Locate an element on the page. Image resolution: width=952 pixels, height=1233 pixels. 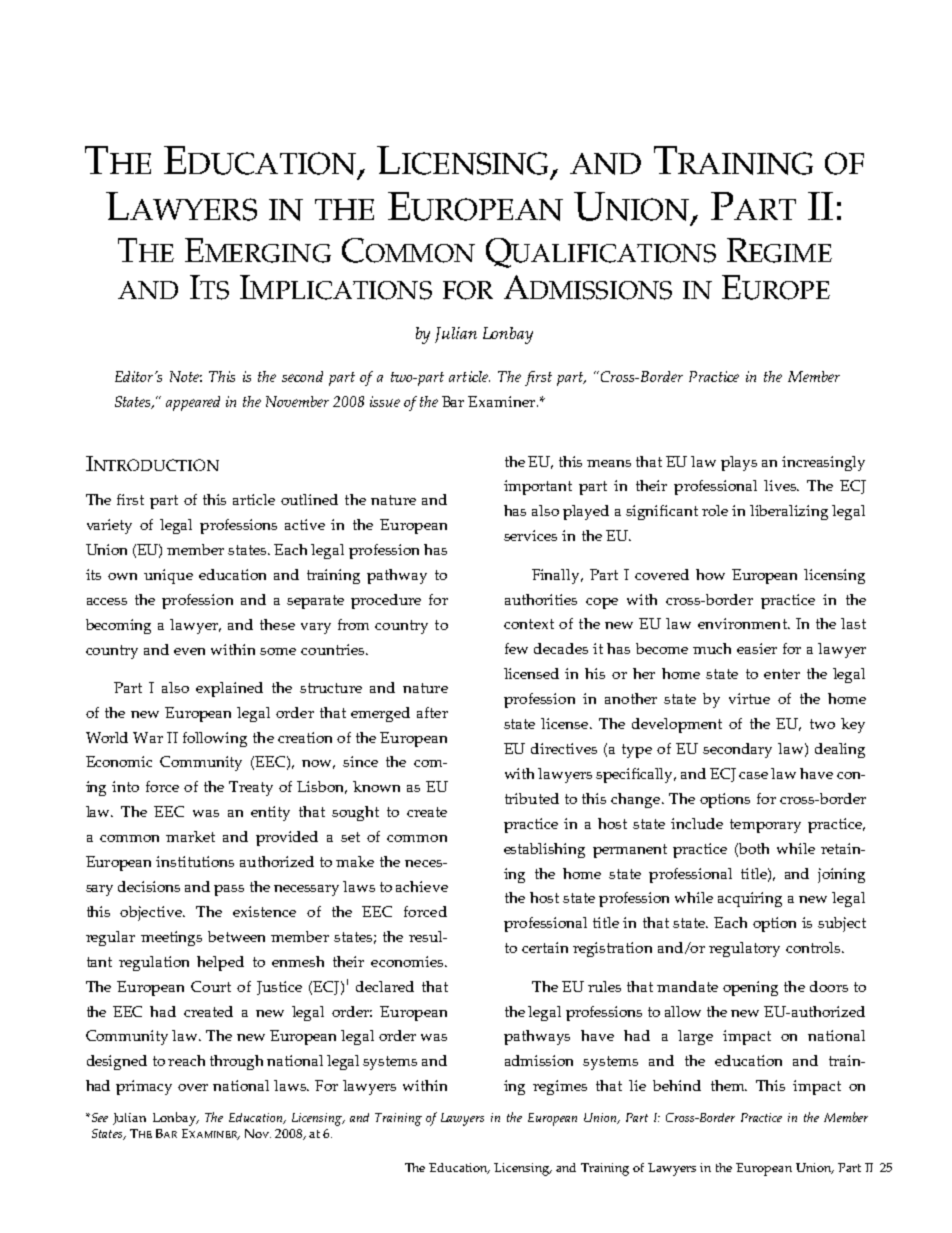
market is located at coordinates (190, 836).
